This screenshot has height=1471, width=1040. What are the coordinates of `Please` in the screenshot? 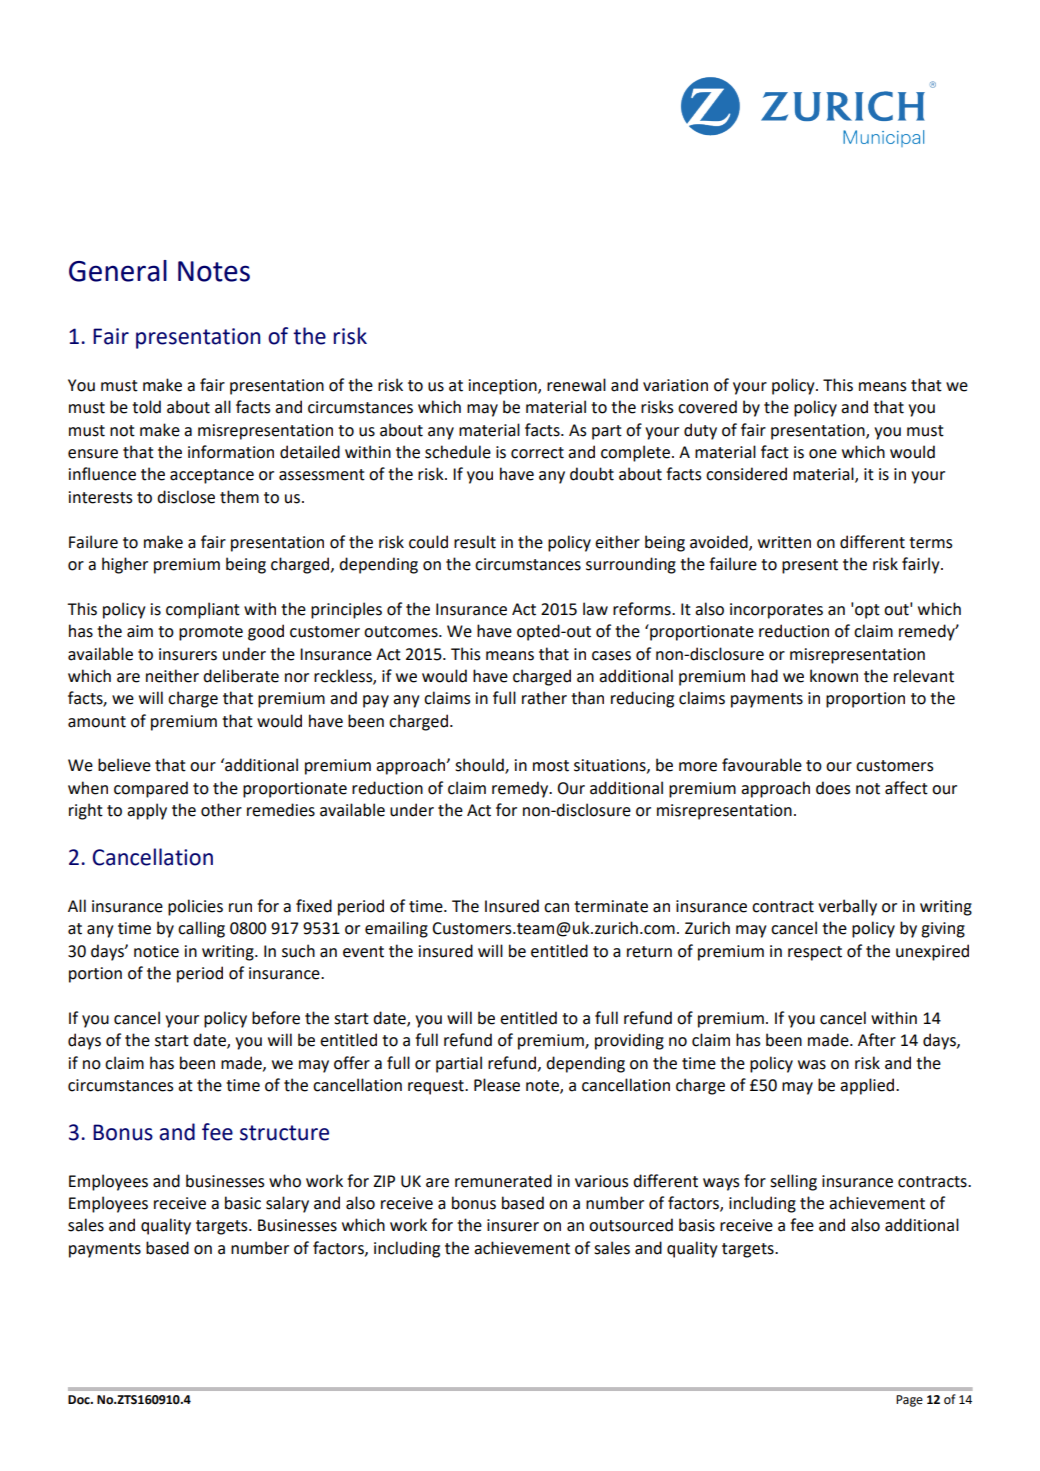 It's located at (497, 1085).
